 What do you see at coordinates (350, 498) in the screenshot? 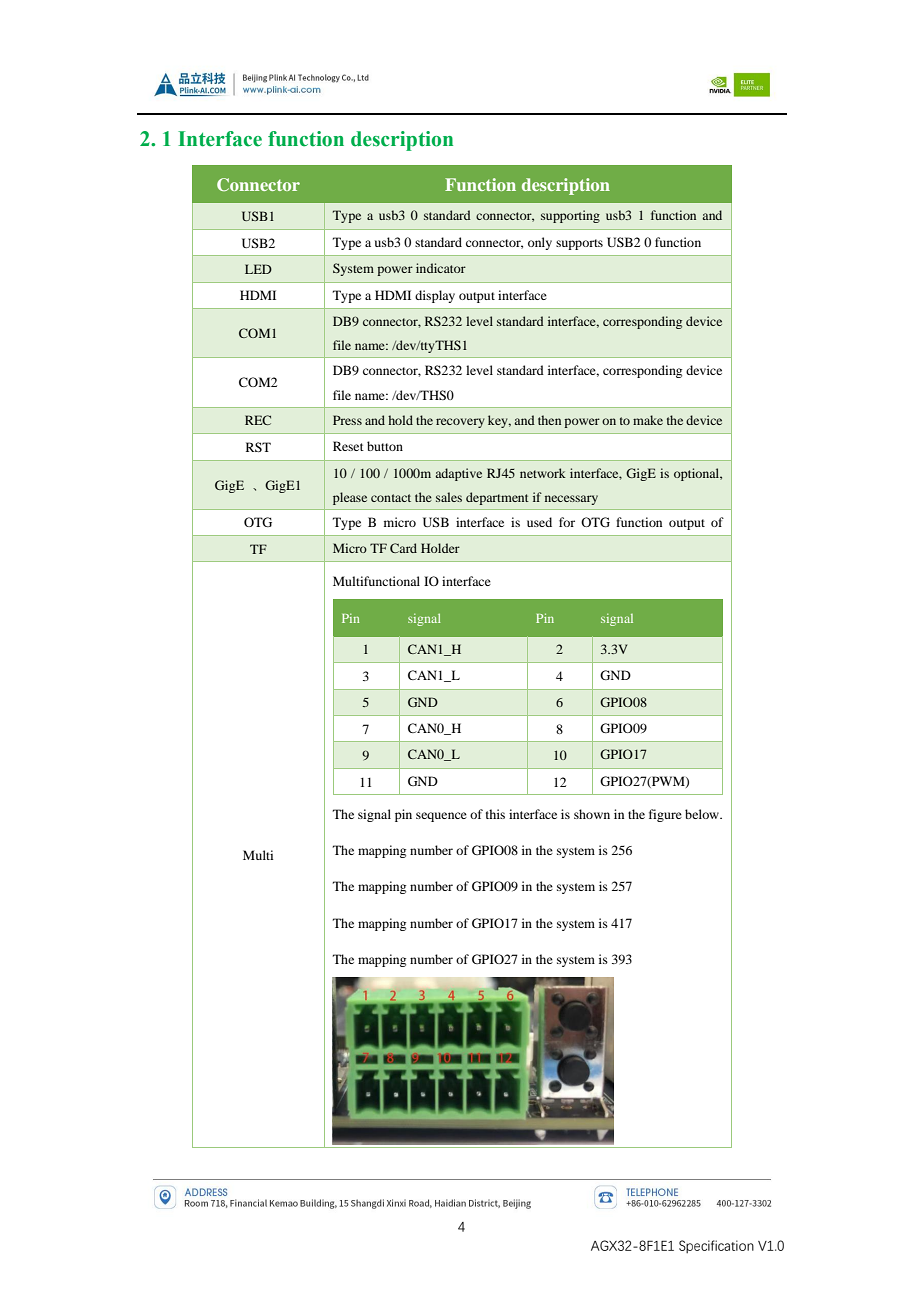
I see `please` at bounding box center [350, 498].
